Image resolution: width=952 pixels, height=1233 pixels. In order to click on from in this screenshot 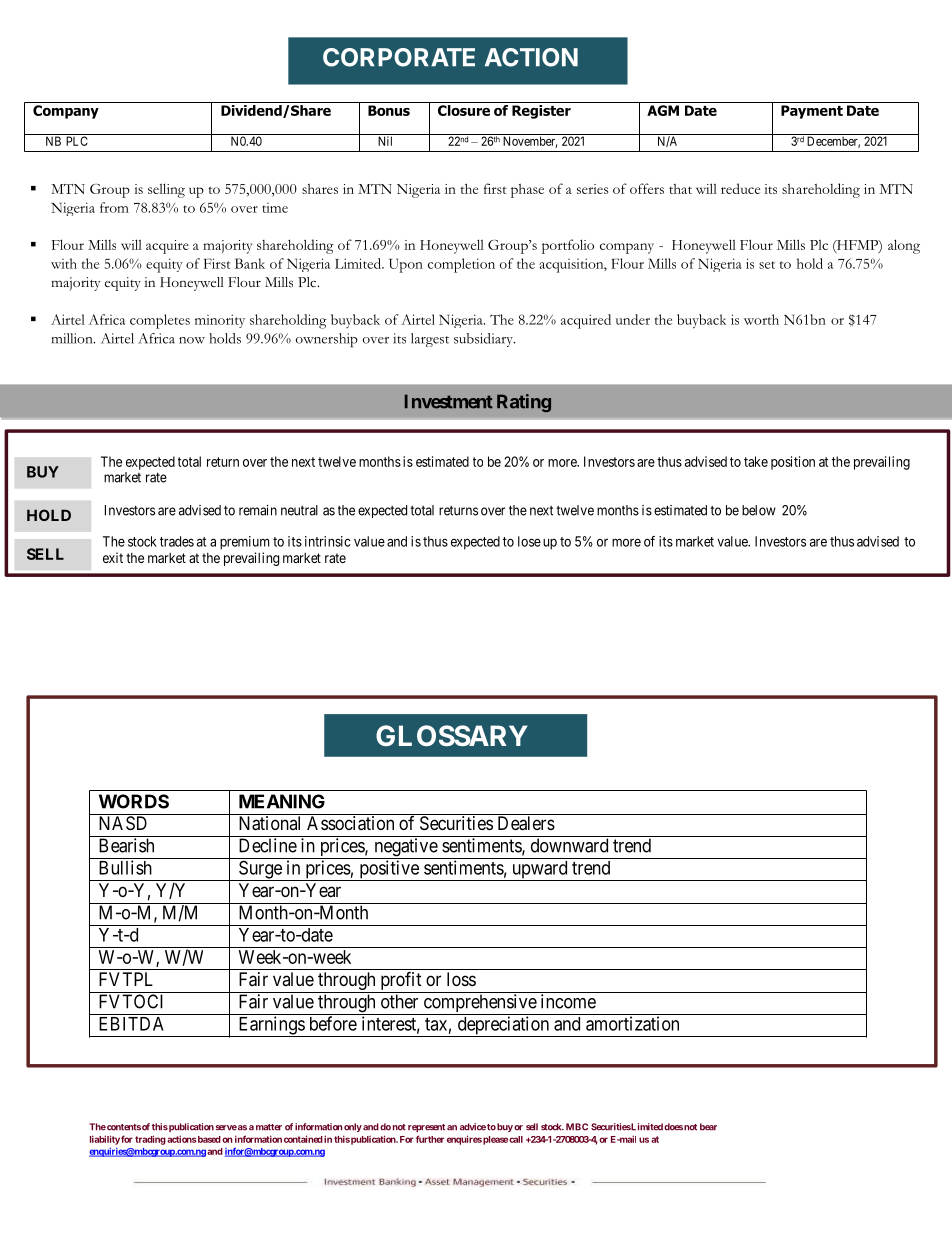, I will do `click(114, 207)`.
